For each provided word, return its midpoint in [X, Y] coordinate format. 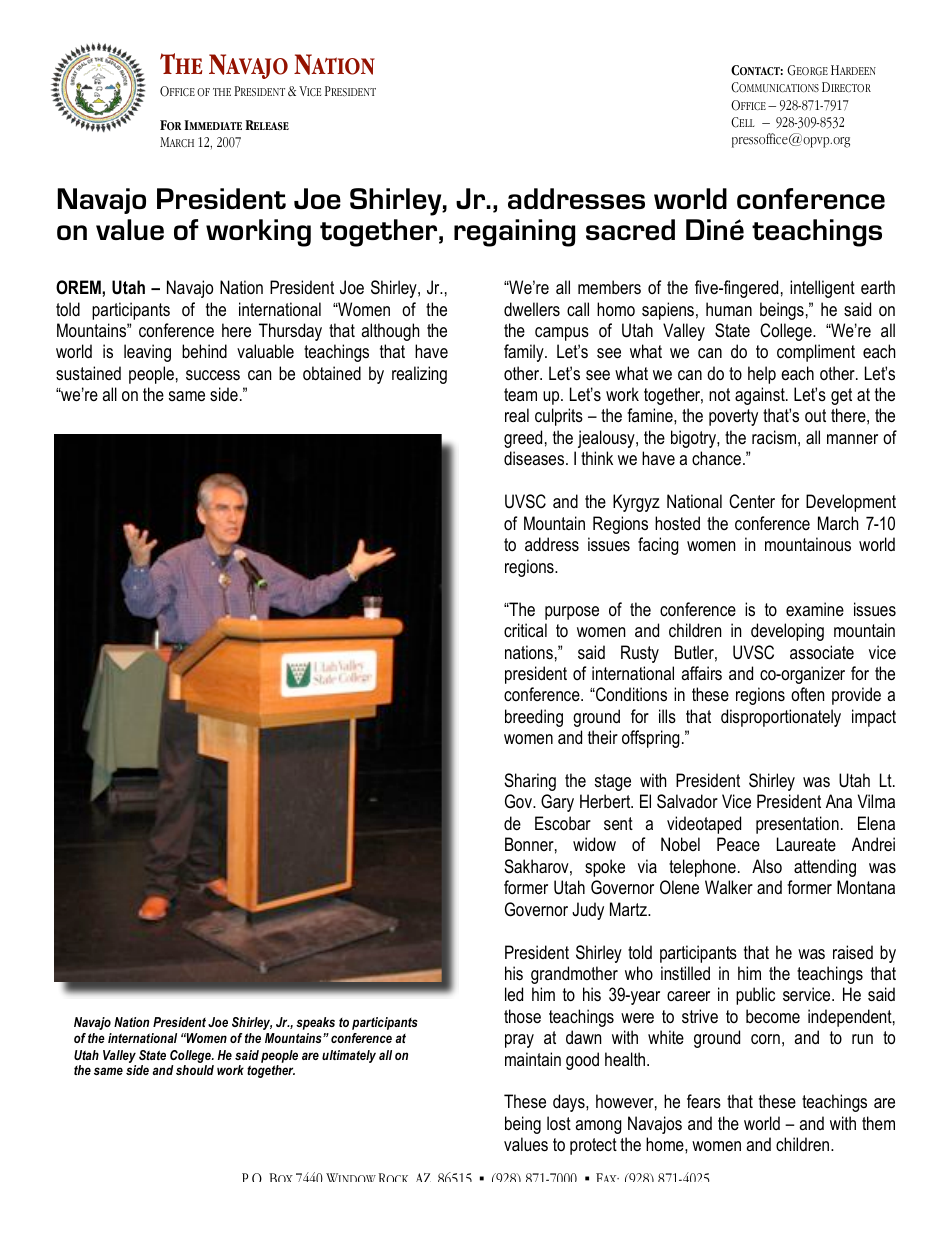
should [195, 1070]
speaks [315, 1023]
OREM [79, 287]
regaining [514, 233]
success [213, 375]
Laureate [806, 844]
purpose [572, 613]
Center [752, 501]
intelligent [822, 289]
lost [559, 1123]
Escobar [563, 823]
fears [704, 1101]
